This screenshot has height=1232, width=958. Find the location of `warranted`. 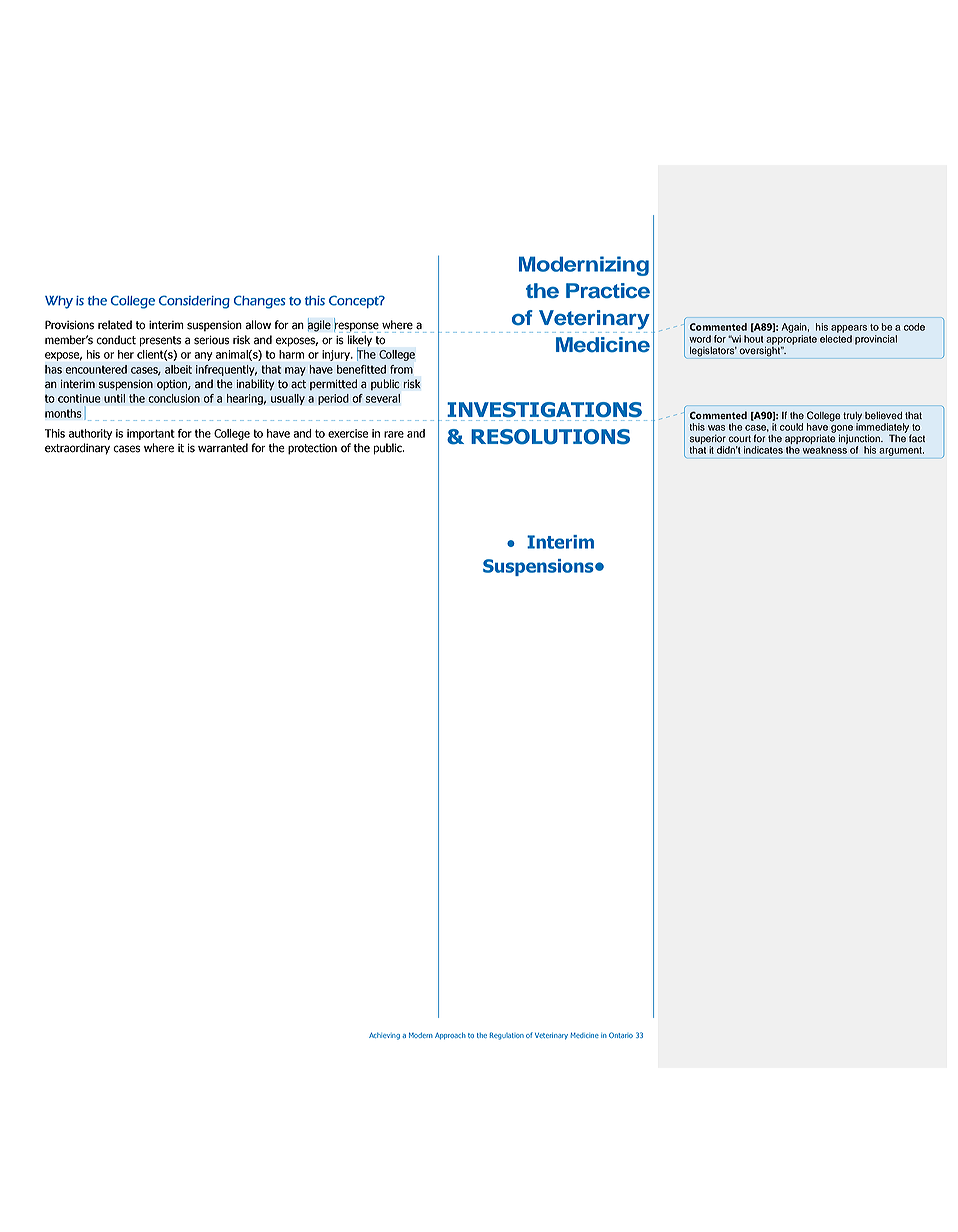

warranted is located at coordinates (223, 448).
